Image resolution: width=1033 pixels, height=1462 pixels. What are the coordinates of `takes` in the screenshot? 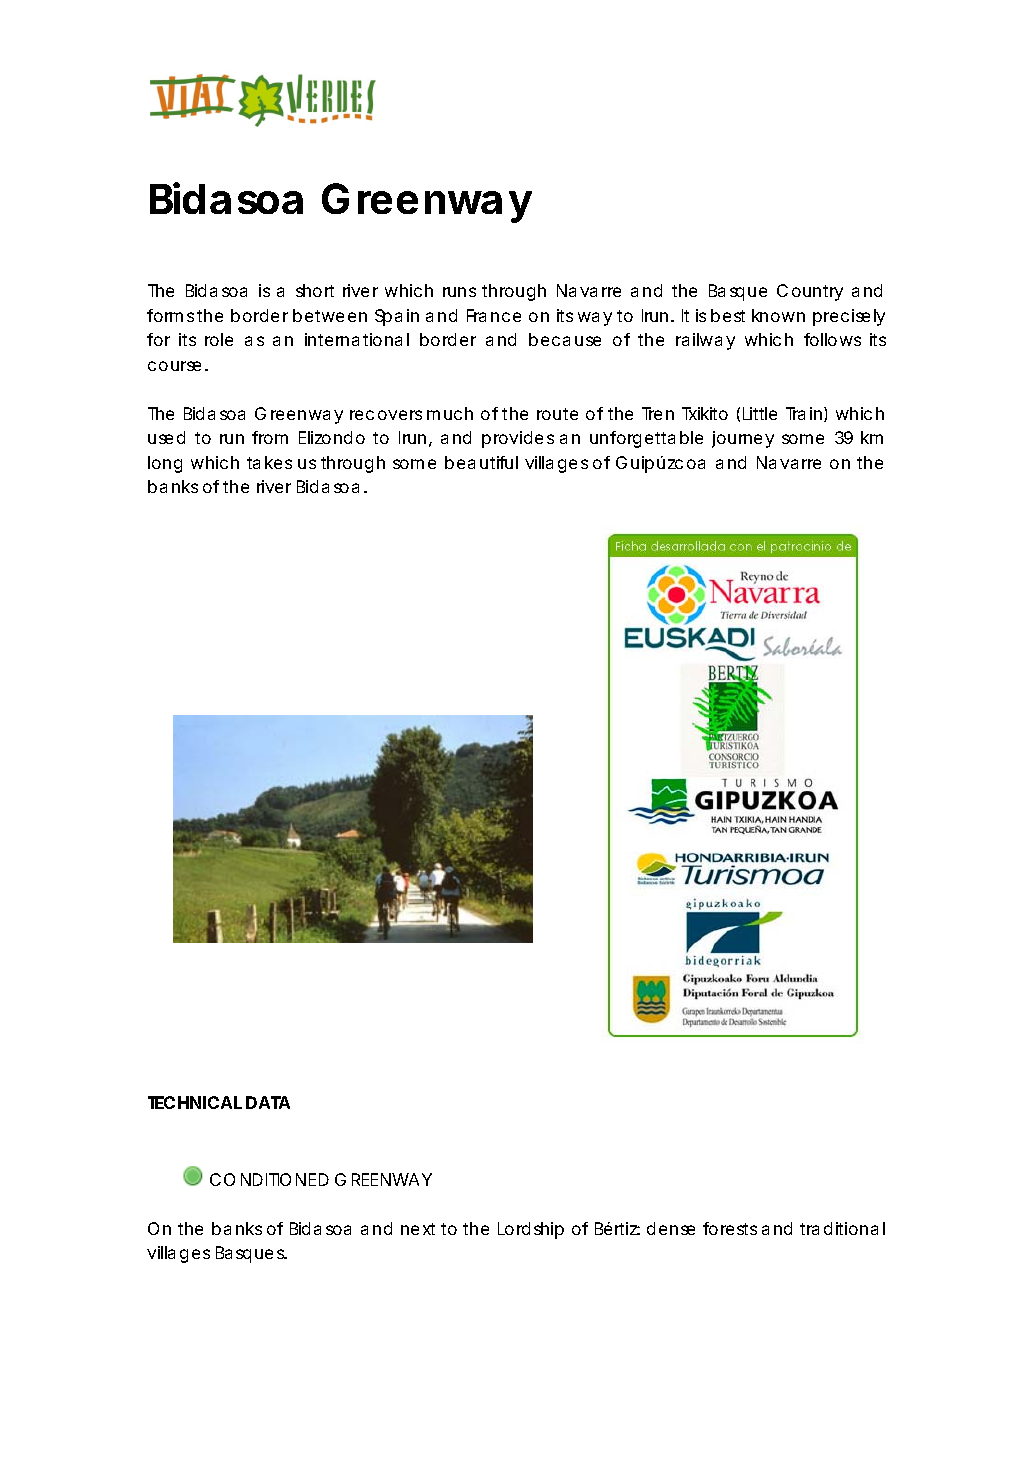 It's located at (269, 462).
